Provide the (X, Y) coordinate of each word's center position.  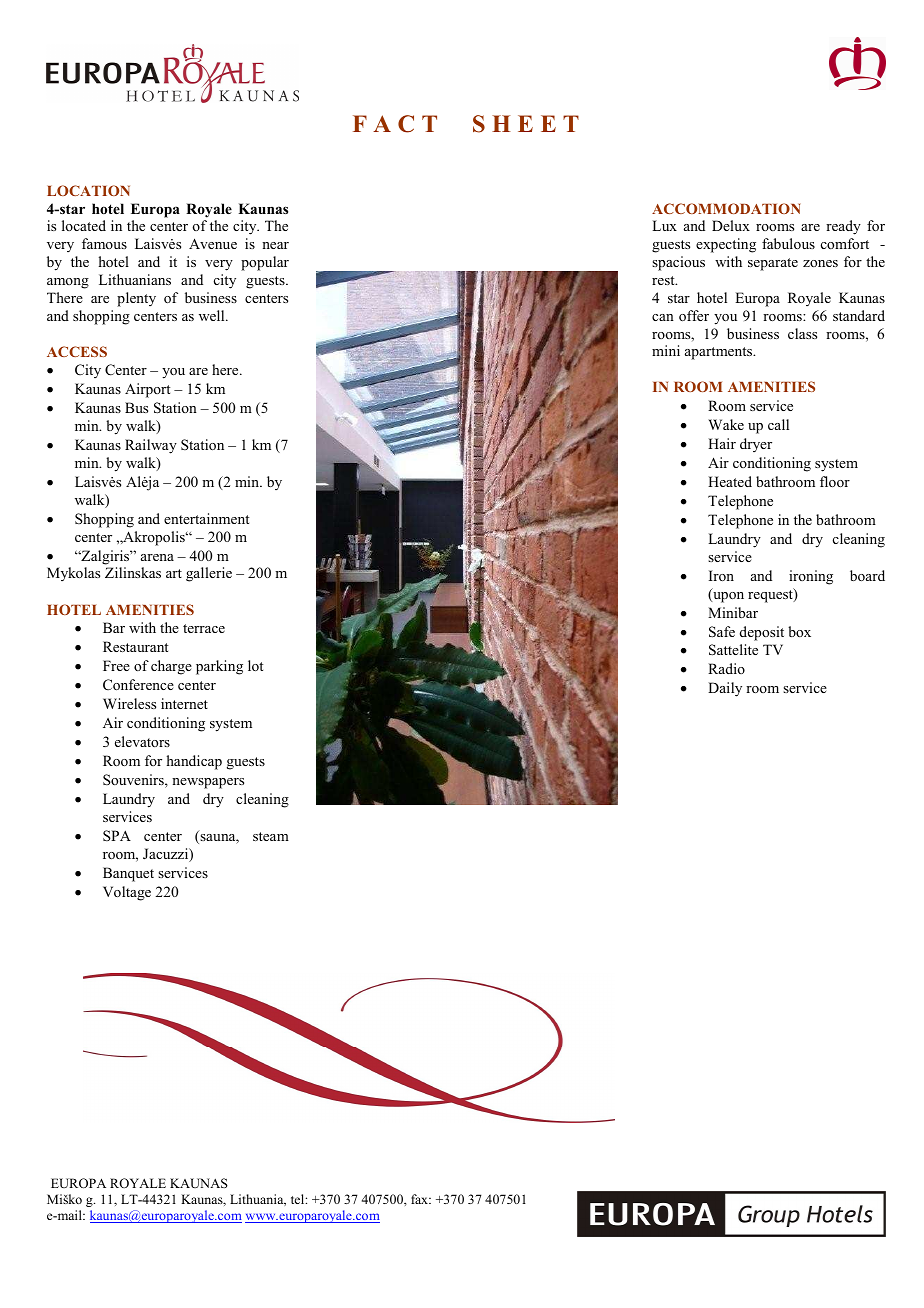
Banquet (128, 874)
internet (184, 703)
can (663, 317)
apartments (719, 353)
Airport (147, 390)
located (84, 225)
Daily (725, 689)
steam (271, 836)
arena (157, 557)
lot (255, 665)
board (867, 575)
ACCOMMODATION (726, 208)
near (275, 245)
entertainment (206, 518)
